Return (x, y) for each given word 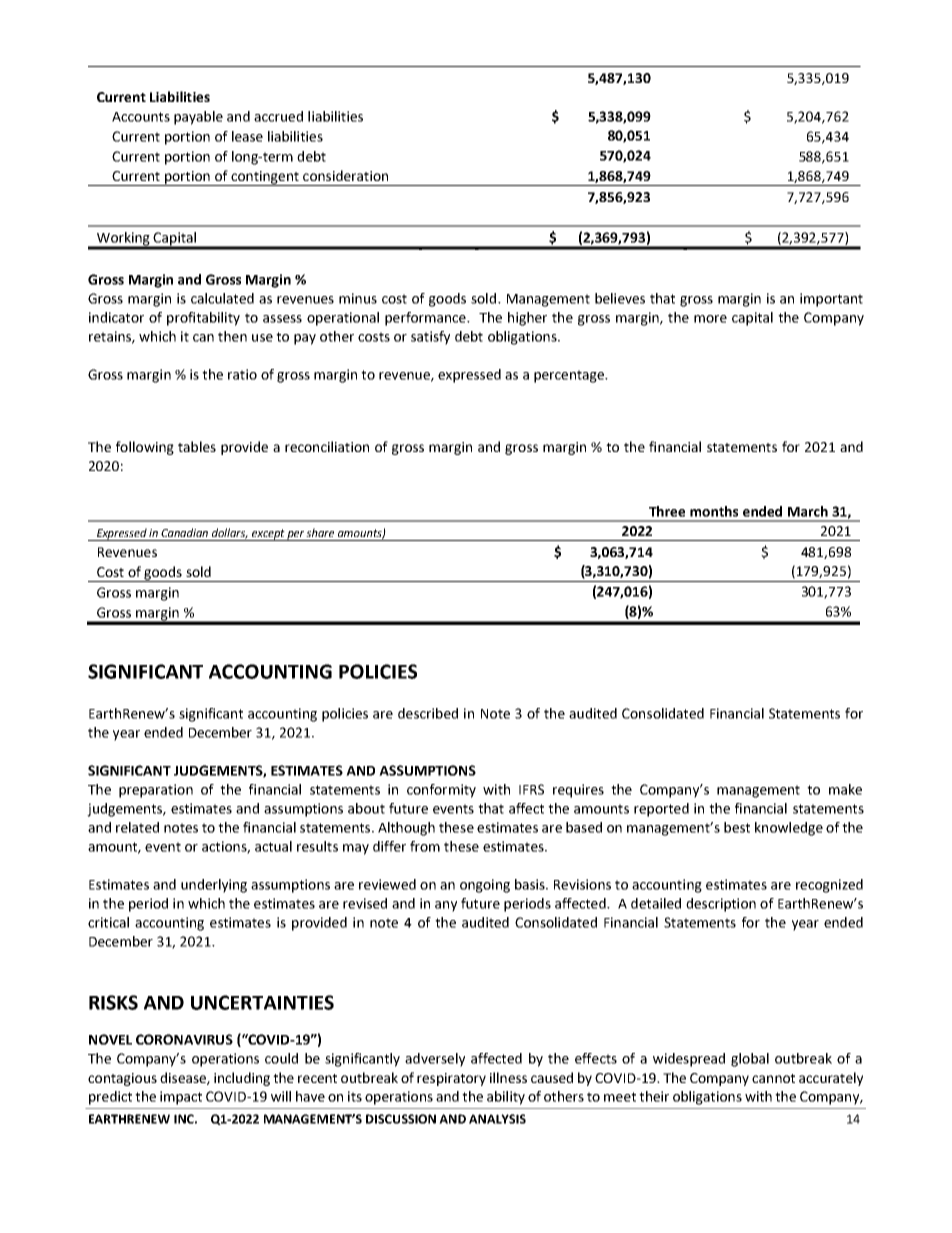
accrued (278, 116)
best (737, 827)
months (714, 511)
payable (198, 118)
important (831, 300)
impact (181, 1098)
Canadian (184, 532)
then (232, 336)
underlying (214, 886)
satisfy (430, 338)
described (428, 713)
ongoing (485, 886)
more (710, 319)
